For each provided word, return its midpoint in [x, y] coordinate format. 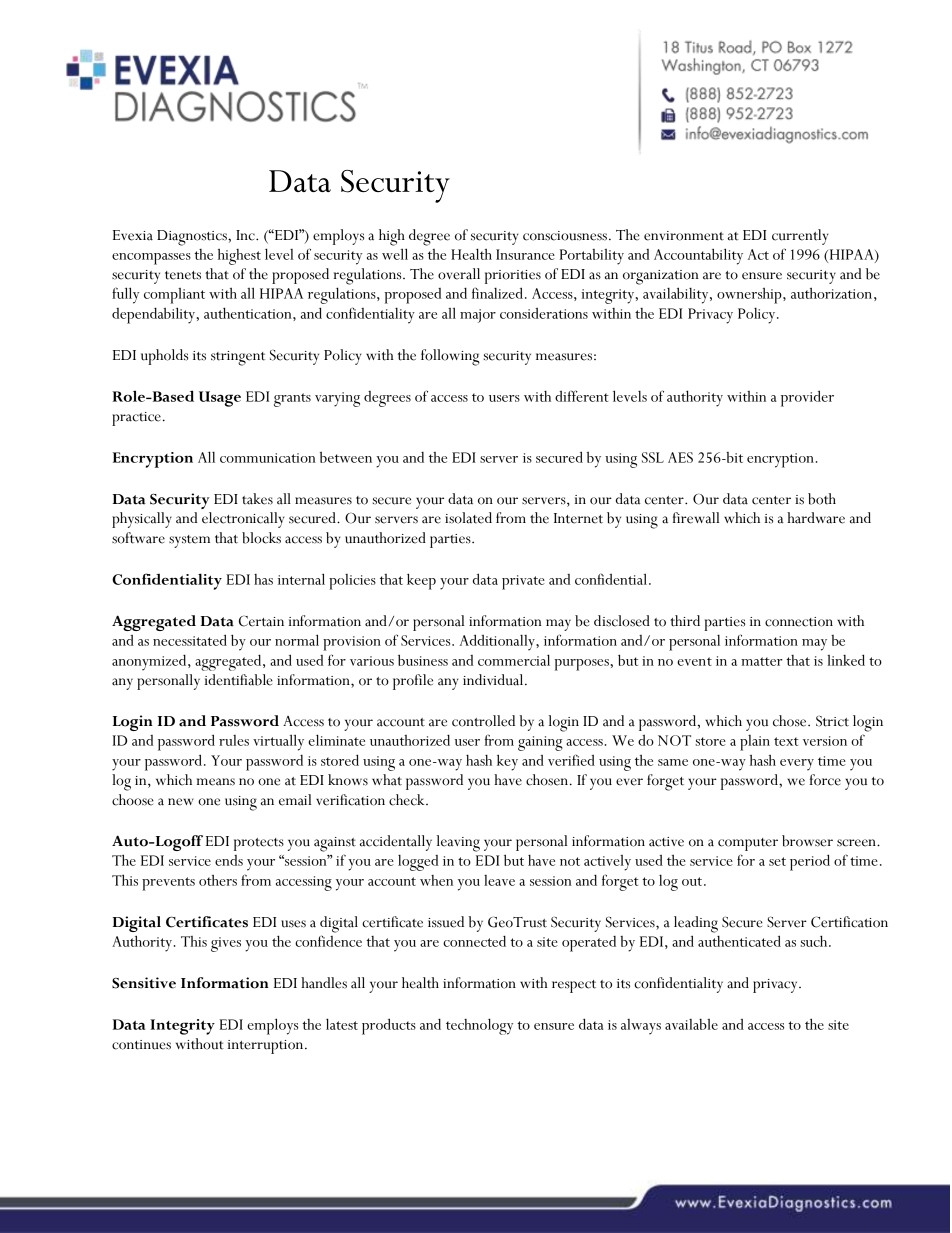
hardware [816, 518]
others [218, 880]
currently [800, 237]
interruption [267, 1047]
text [786, 741]
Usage [220, 399]
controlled [483, 721]
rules [234, 740]
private [523, 582]
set [777, 861]
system [189, 541]
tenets [183, 275]
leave [499, 880]
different [582, 396]
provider [807, 398]
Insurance [525, 254]
